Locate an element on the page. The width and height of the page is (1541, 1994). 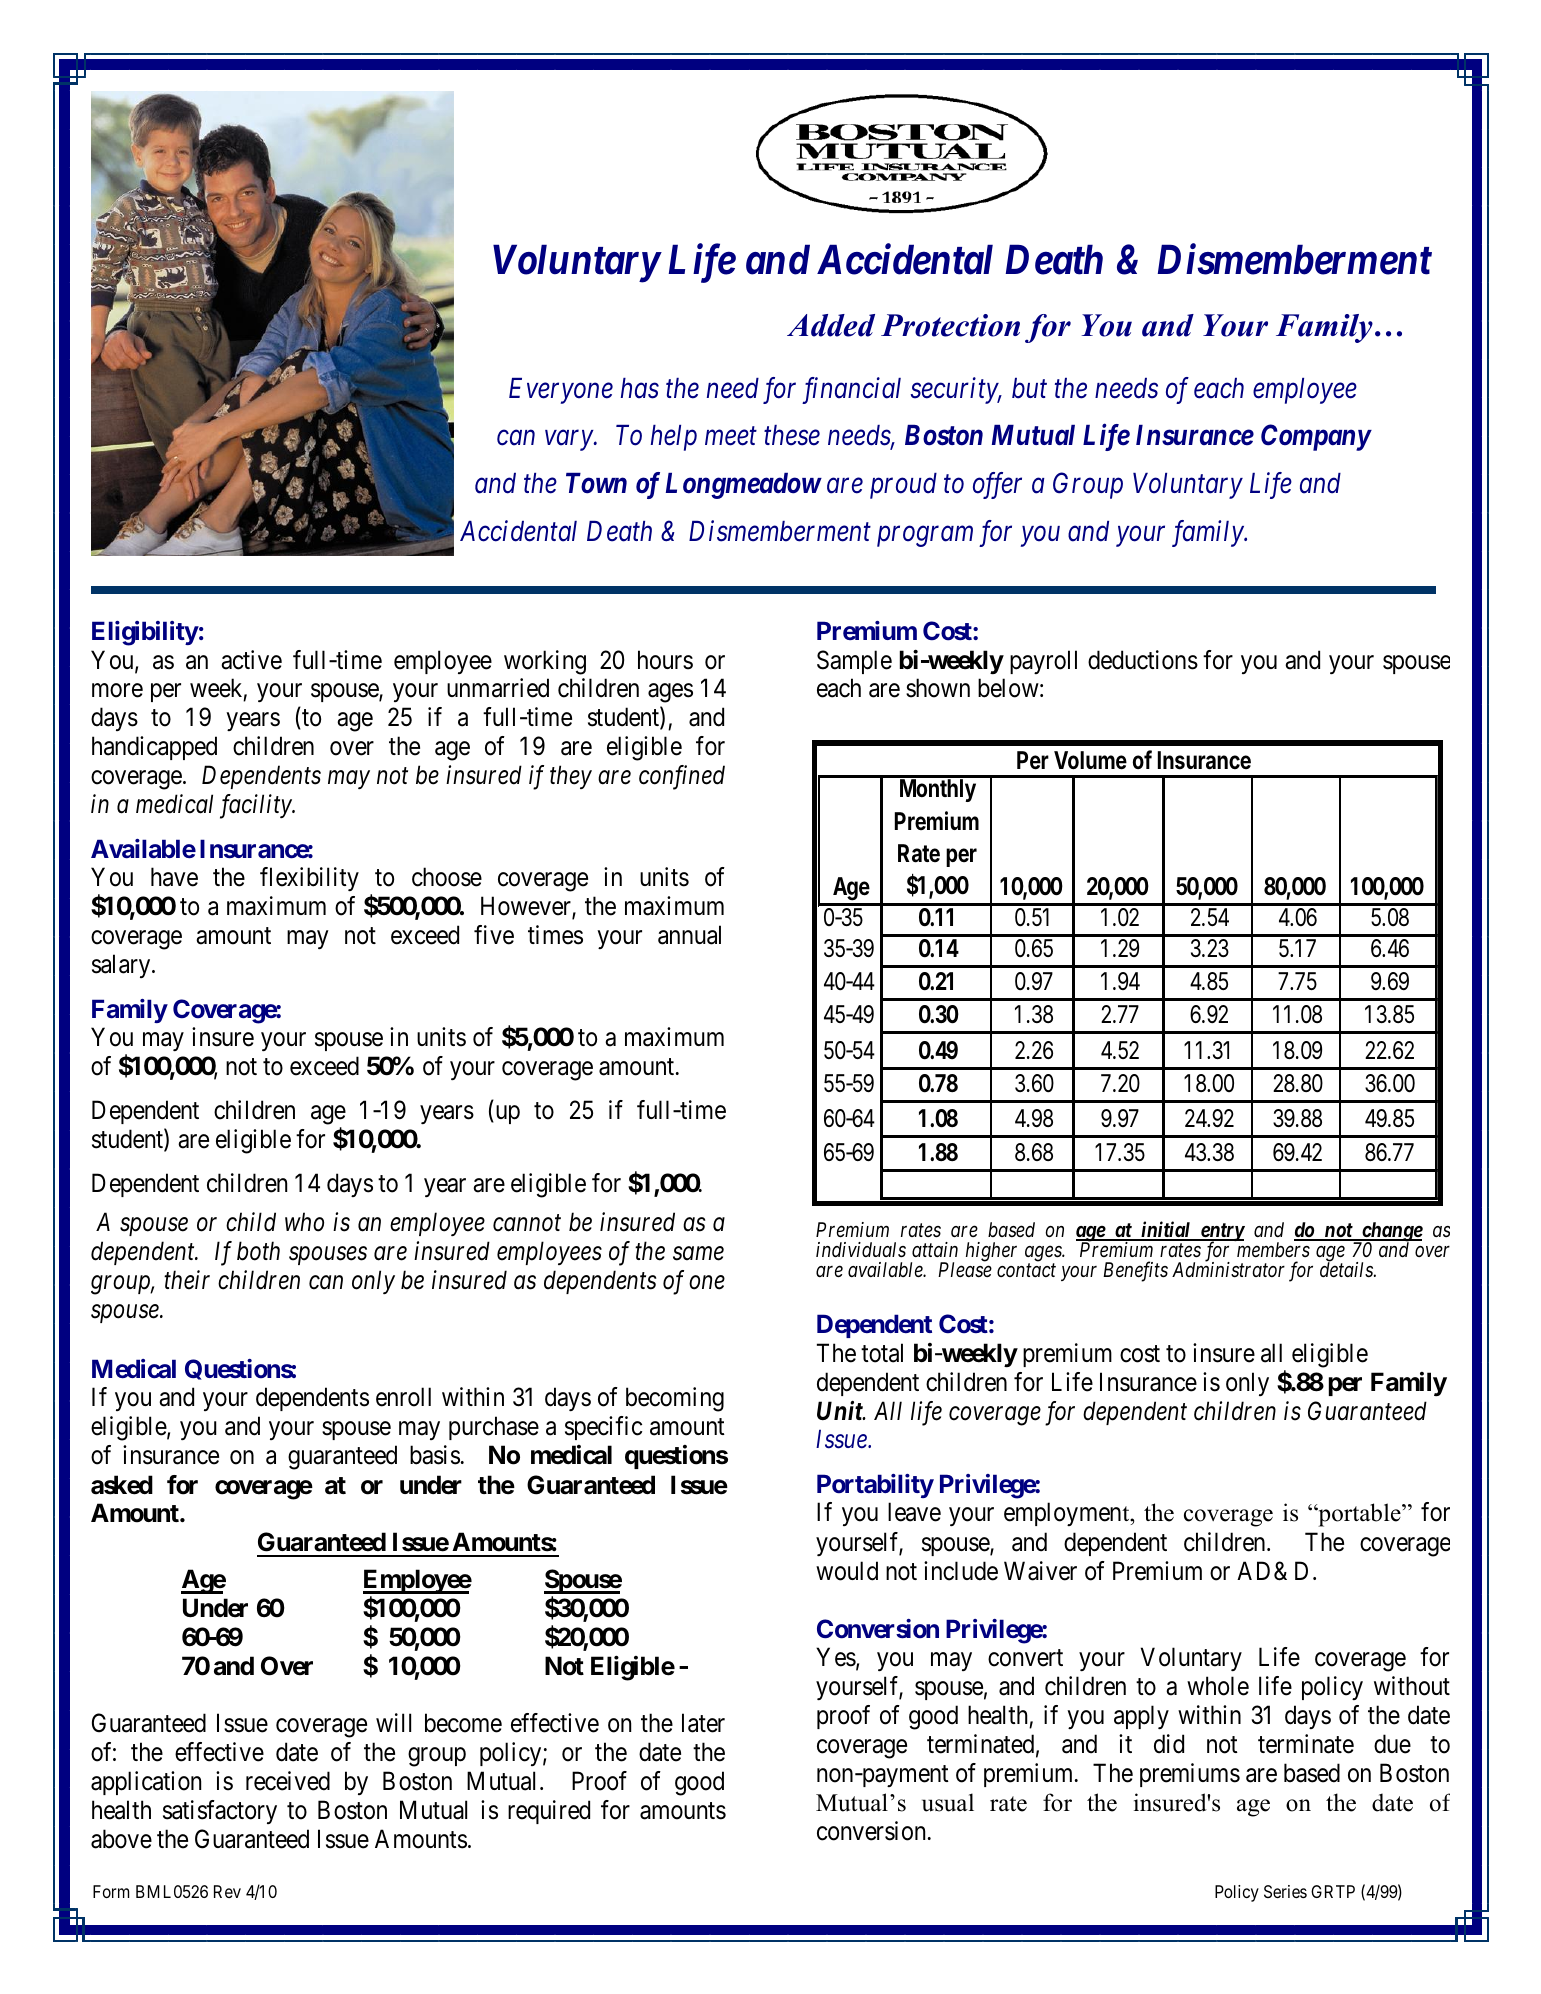
same is located at coordinates (698, 1254).
